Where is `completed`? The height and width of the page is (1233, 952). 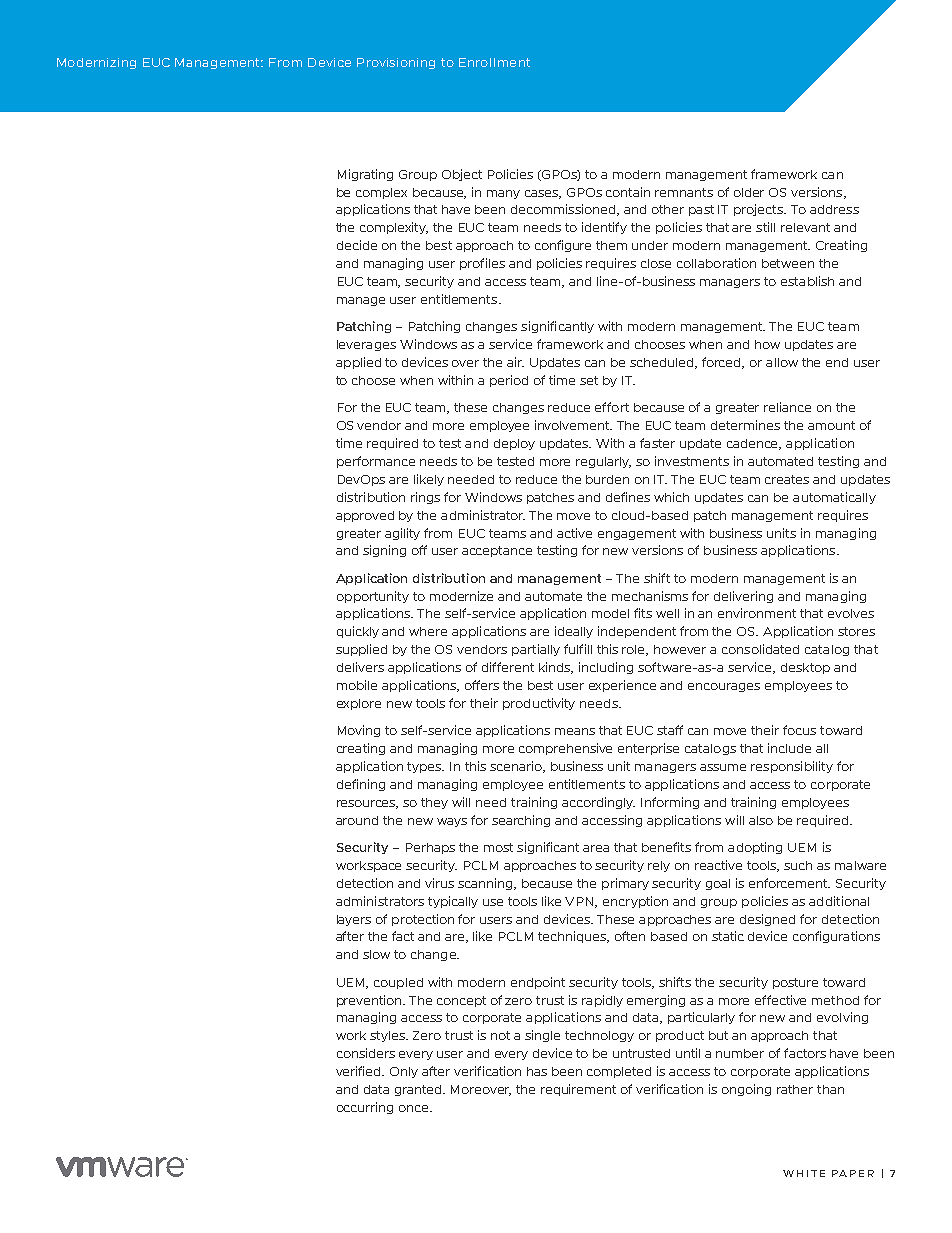 completed is located at coordinates (619, 1072).
